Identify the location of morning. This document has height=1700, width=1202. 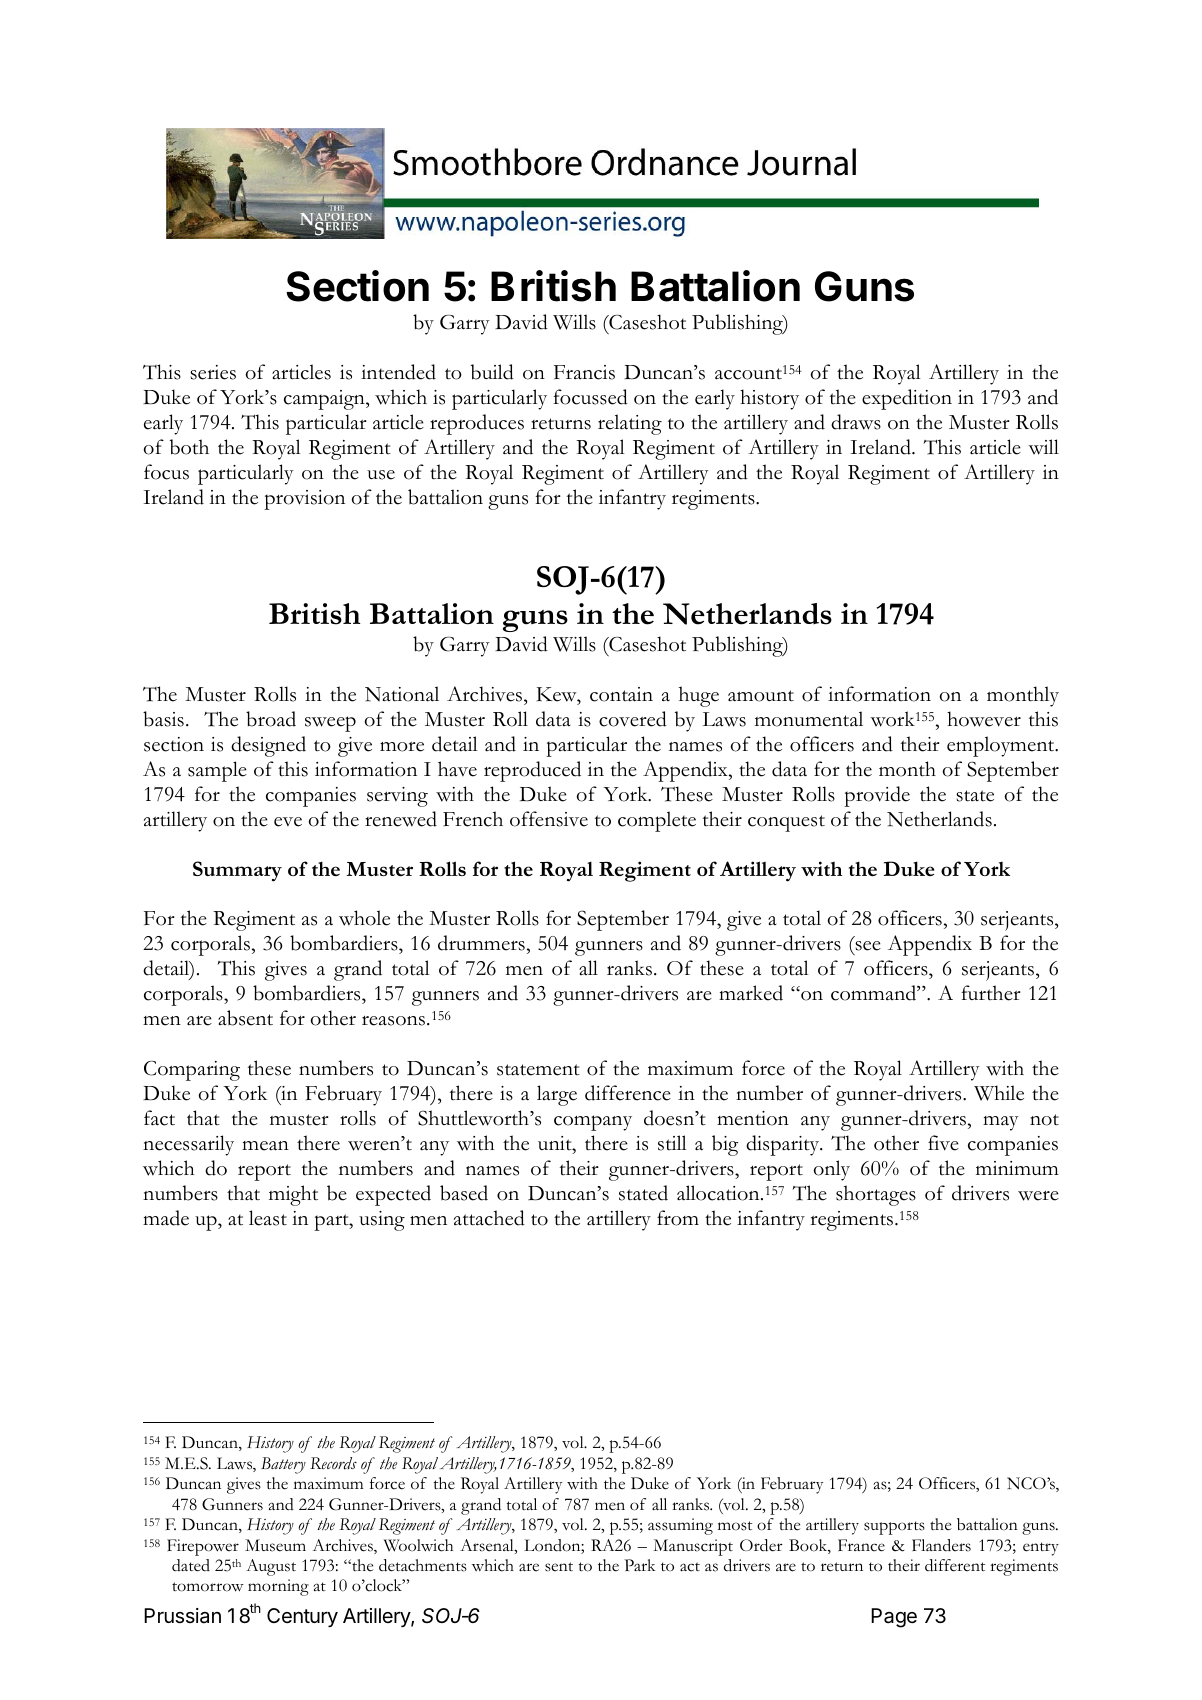
(278, 1587).
